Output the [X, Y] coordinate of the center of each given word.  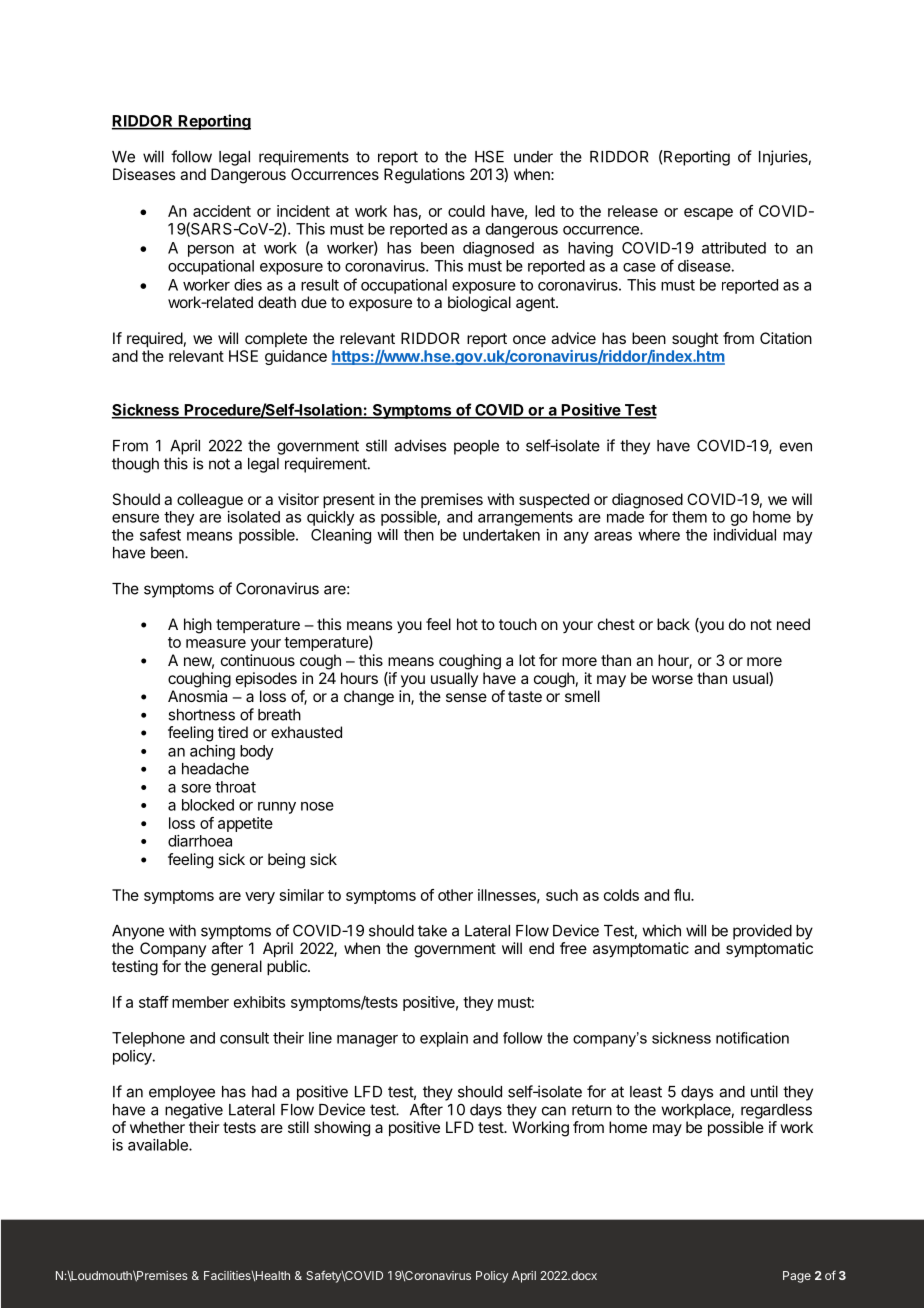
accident [222, 211]
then [419, 535]
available [159, 1145]
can [554, 1111]
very [260, 898]
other [455, 895]
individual [745, 535]
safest [160, 534]
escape [708, 214]
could [466, 211]
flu [683, 895]
